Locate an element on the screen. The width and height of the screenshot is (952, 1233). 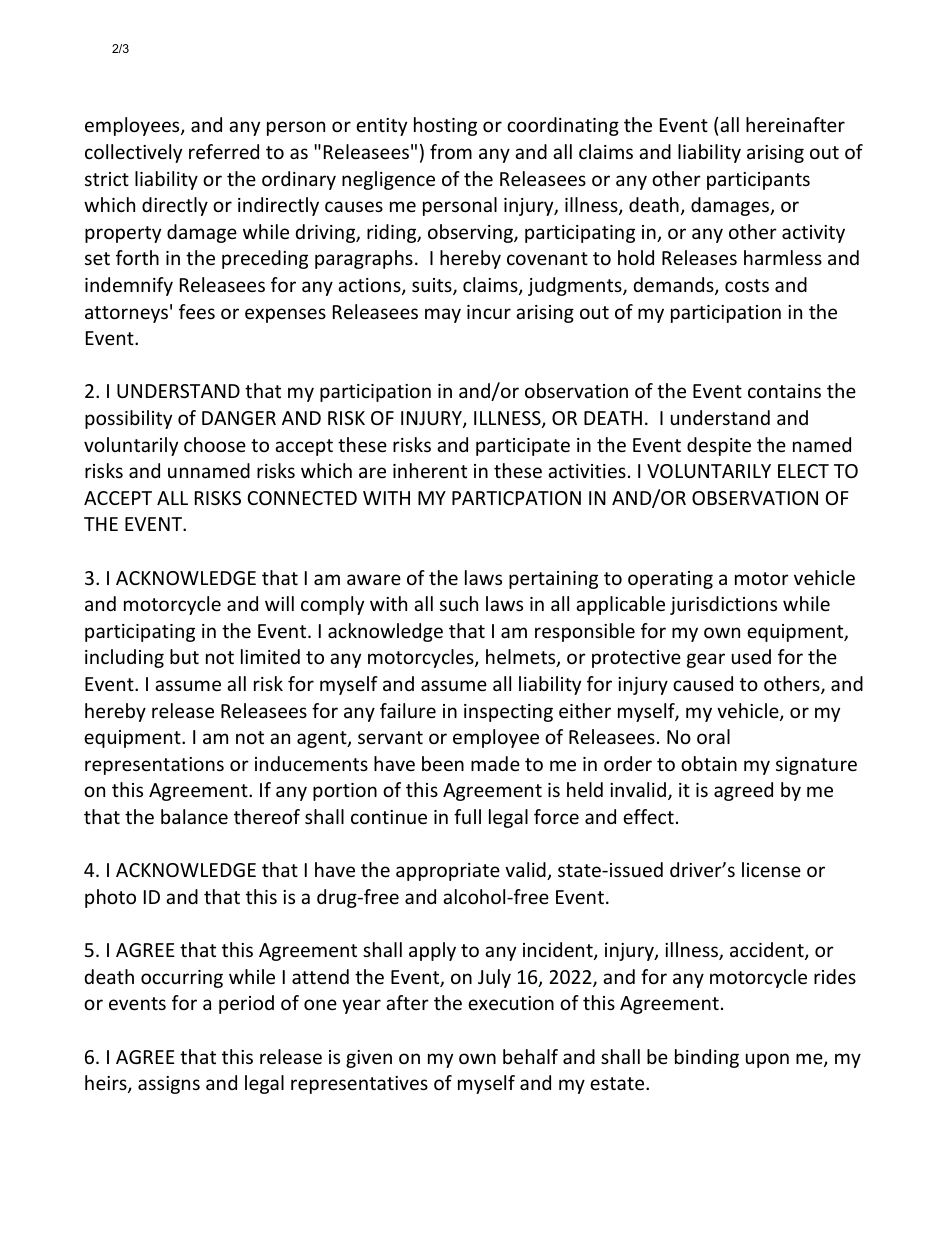
assigns is located at coordinates (169, 1085).
